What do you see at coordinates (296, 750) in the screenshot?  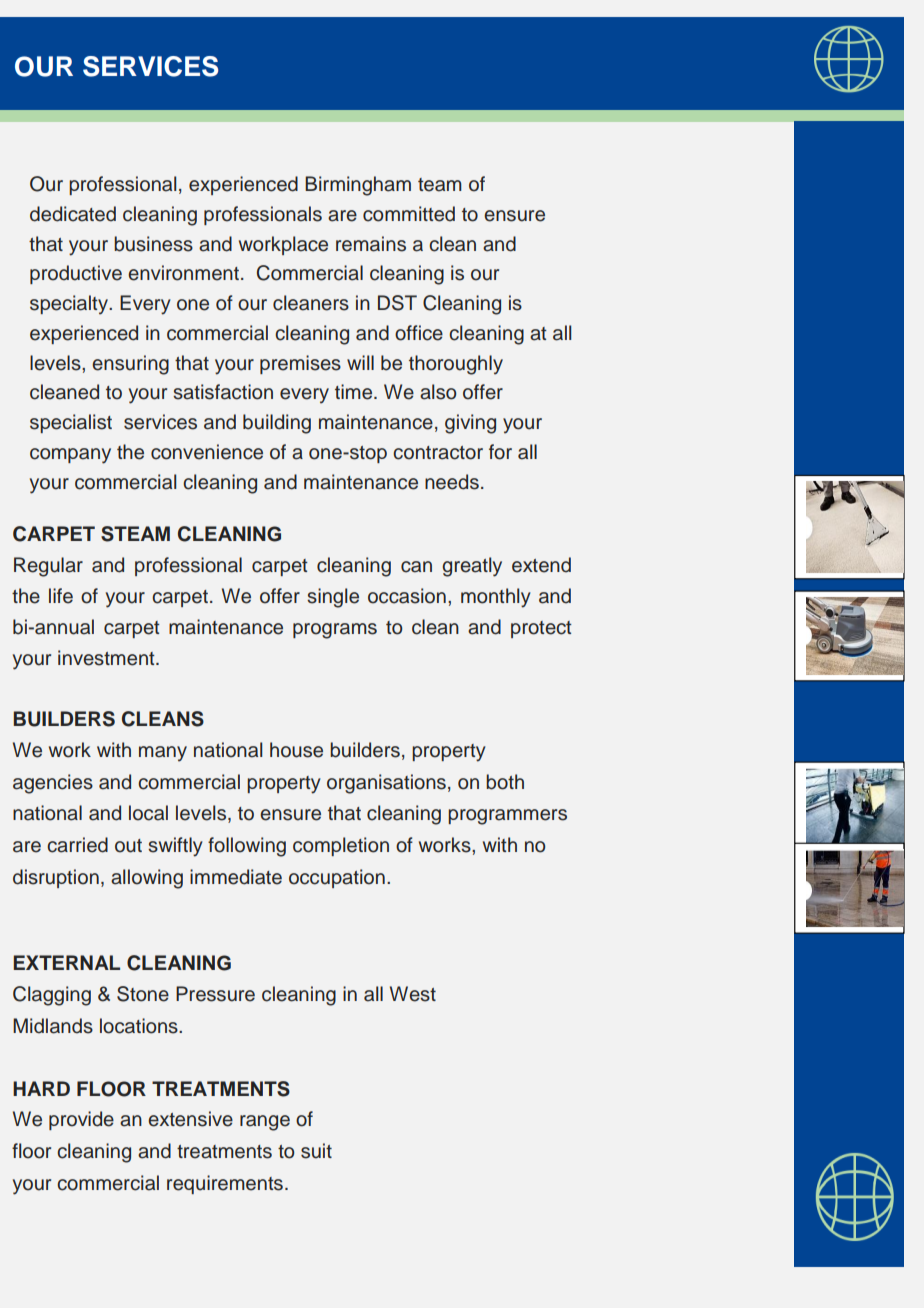 I see `house` at bounding box center [296, 750].
